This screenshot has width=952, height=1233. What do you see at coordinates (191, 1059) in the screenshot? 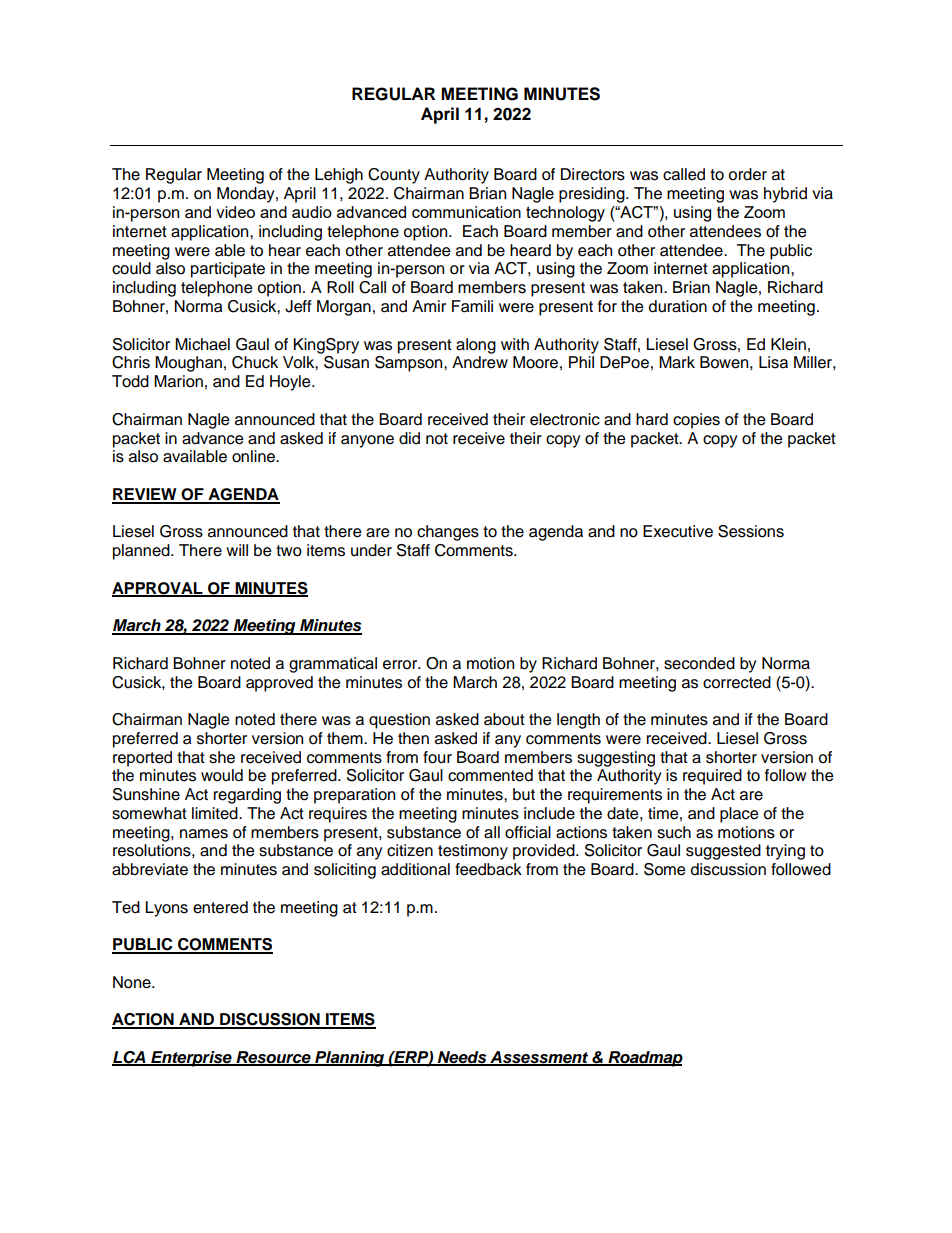
I see `Enterprise` at bounding box center [191, 1059].
